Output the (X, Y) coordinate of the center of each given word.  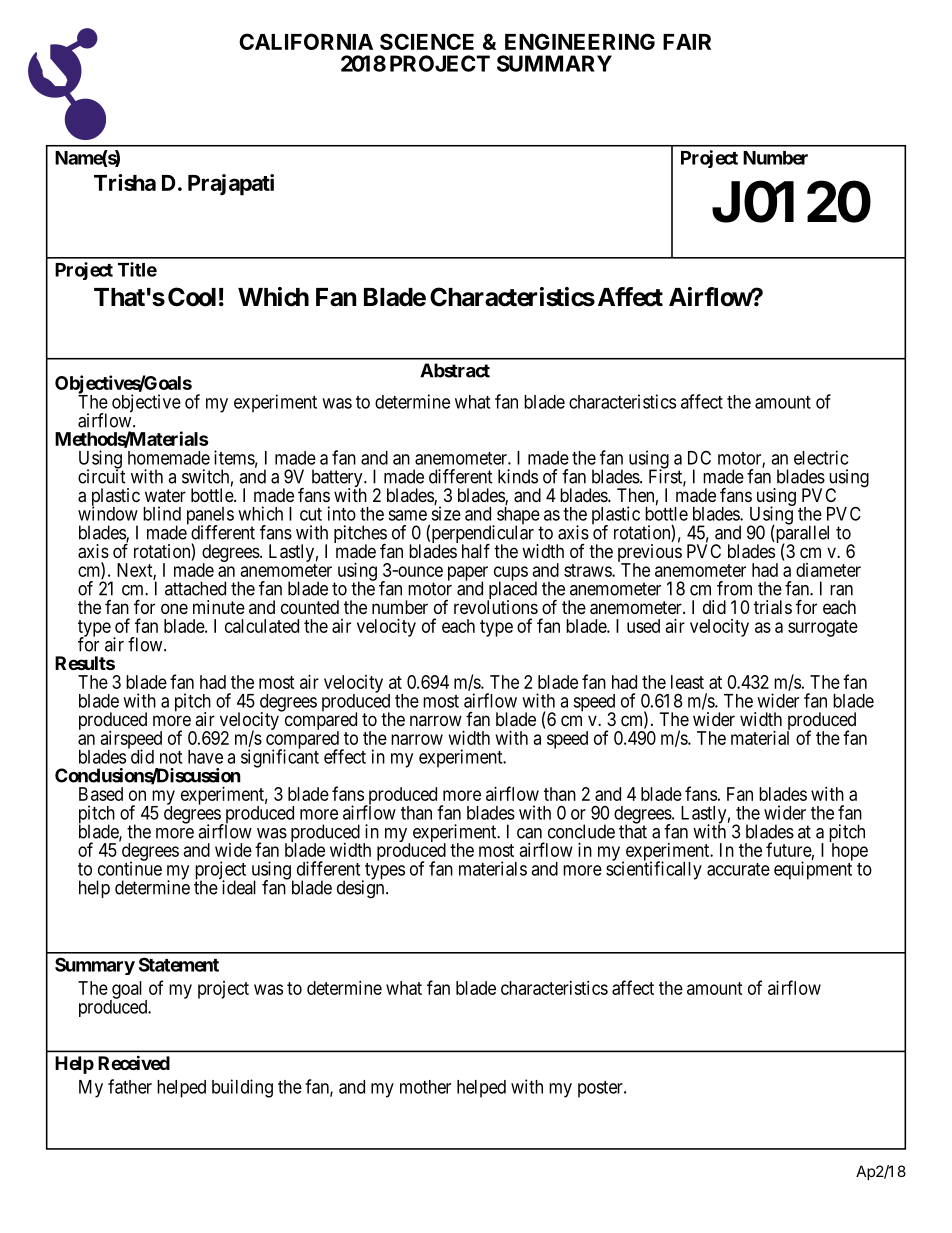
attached (195, 588)
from (734, 588)
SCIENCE (427, 41)
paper (468, 574)
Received (134, 1062)
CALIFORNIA (306, 41)
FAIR (687, 42)
